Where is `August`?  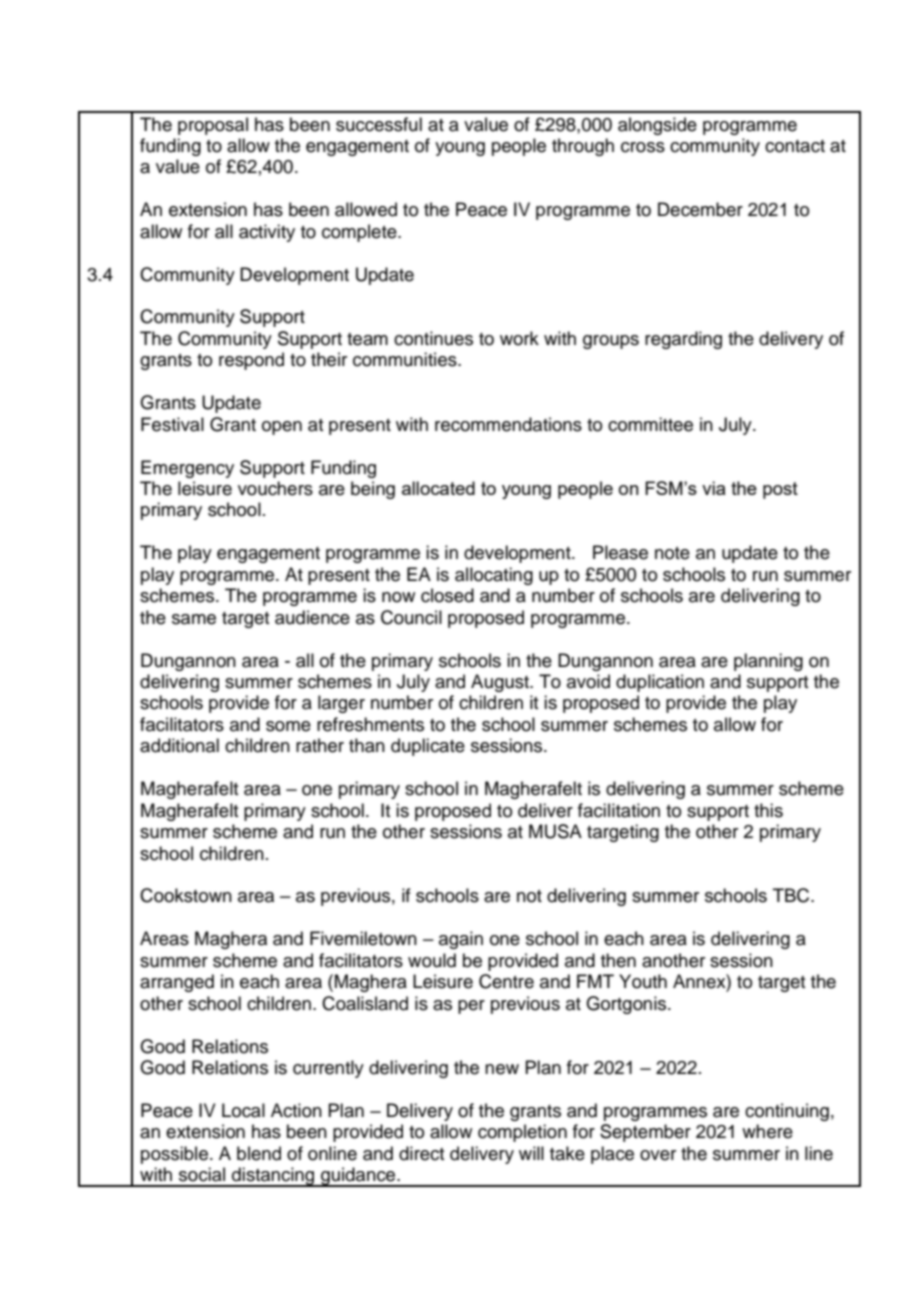 August is located at coordinates (501, 683).
